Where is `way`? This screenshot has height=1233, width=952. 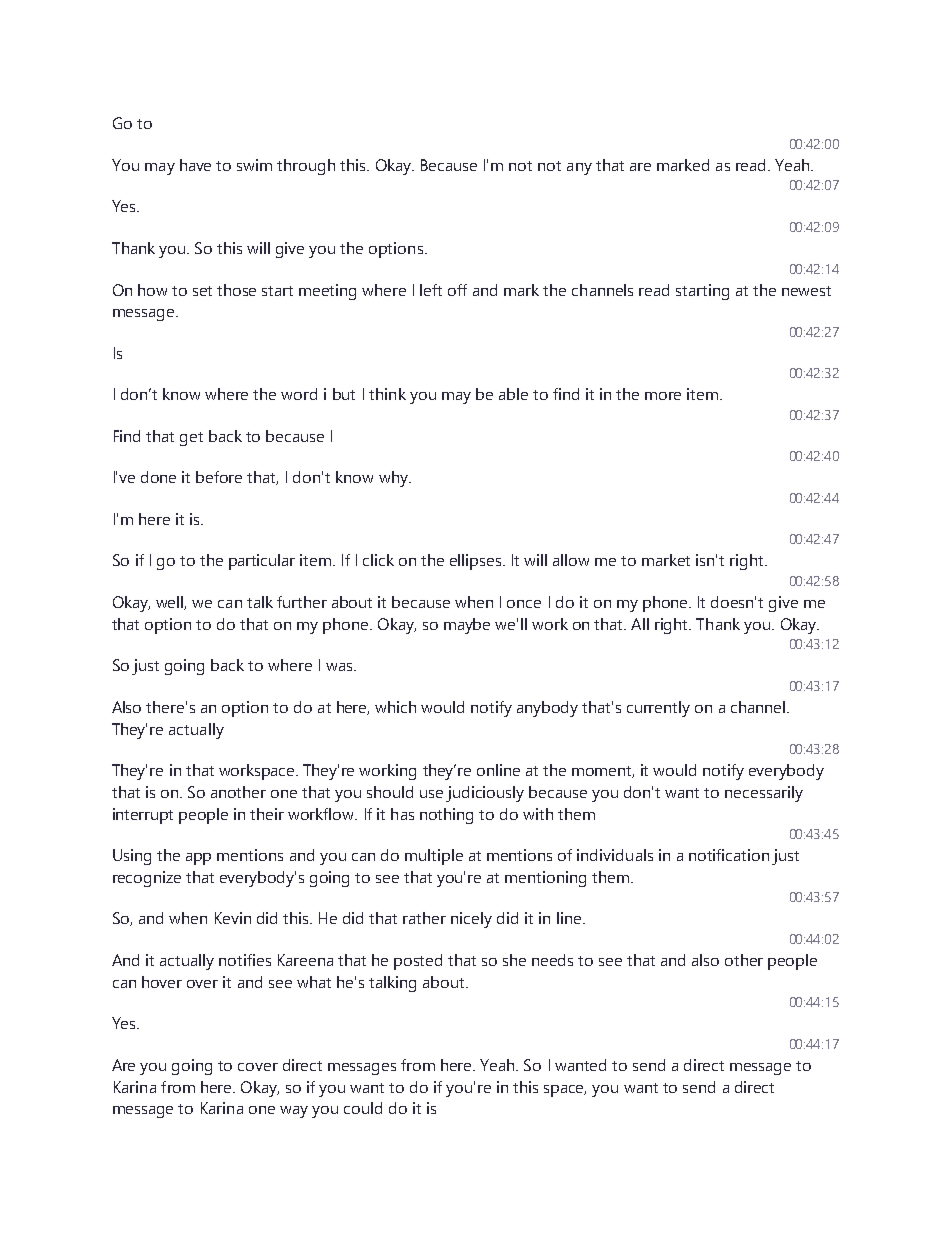 way is located at coordinates (294, 1112).
